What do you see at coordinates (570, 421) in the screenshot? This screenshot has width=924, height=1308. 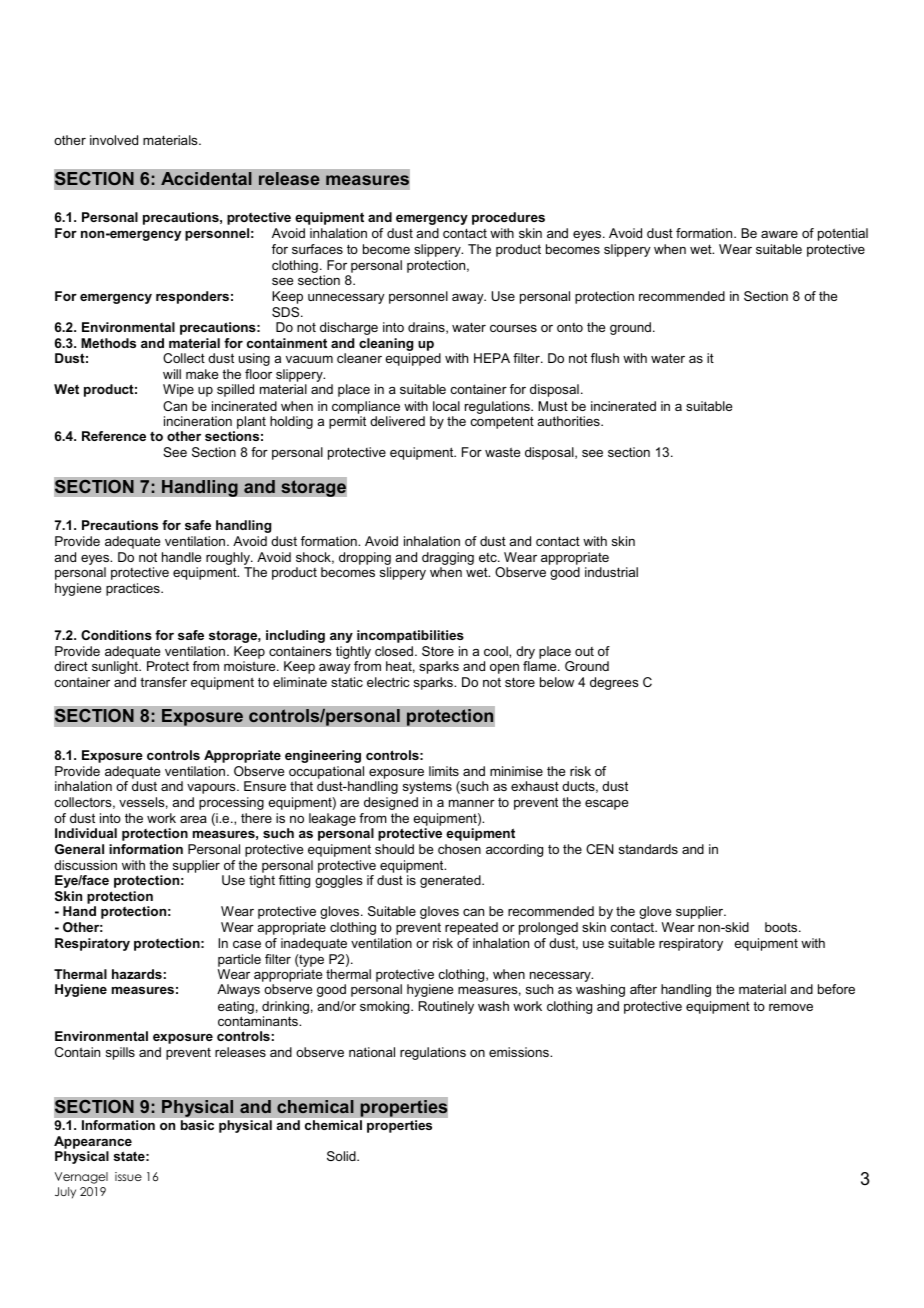 I see `authorities` at bounding box center [570, 421].
